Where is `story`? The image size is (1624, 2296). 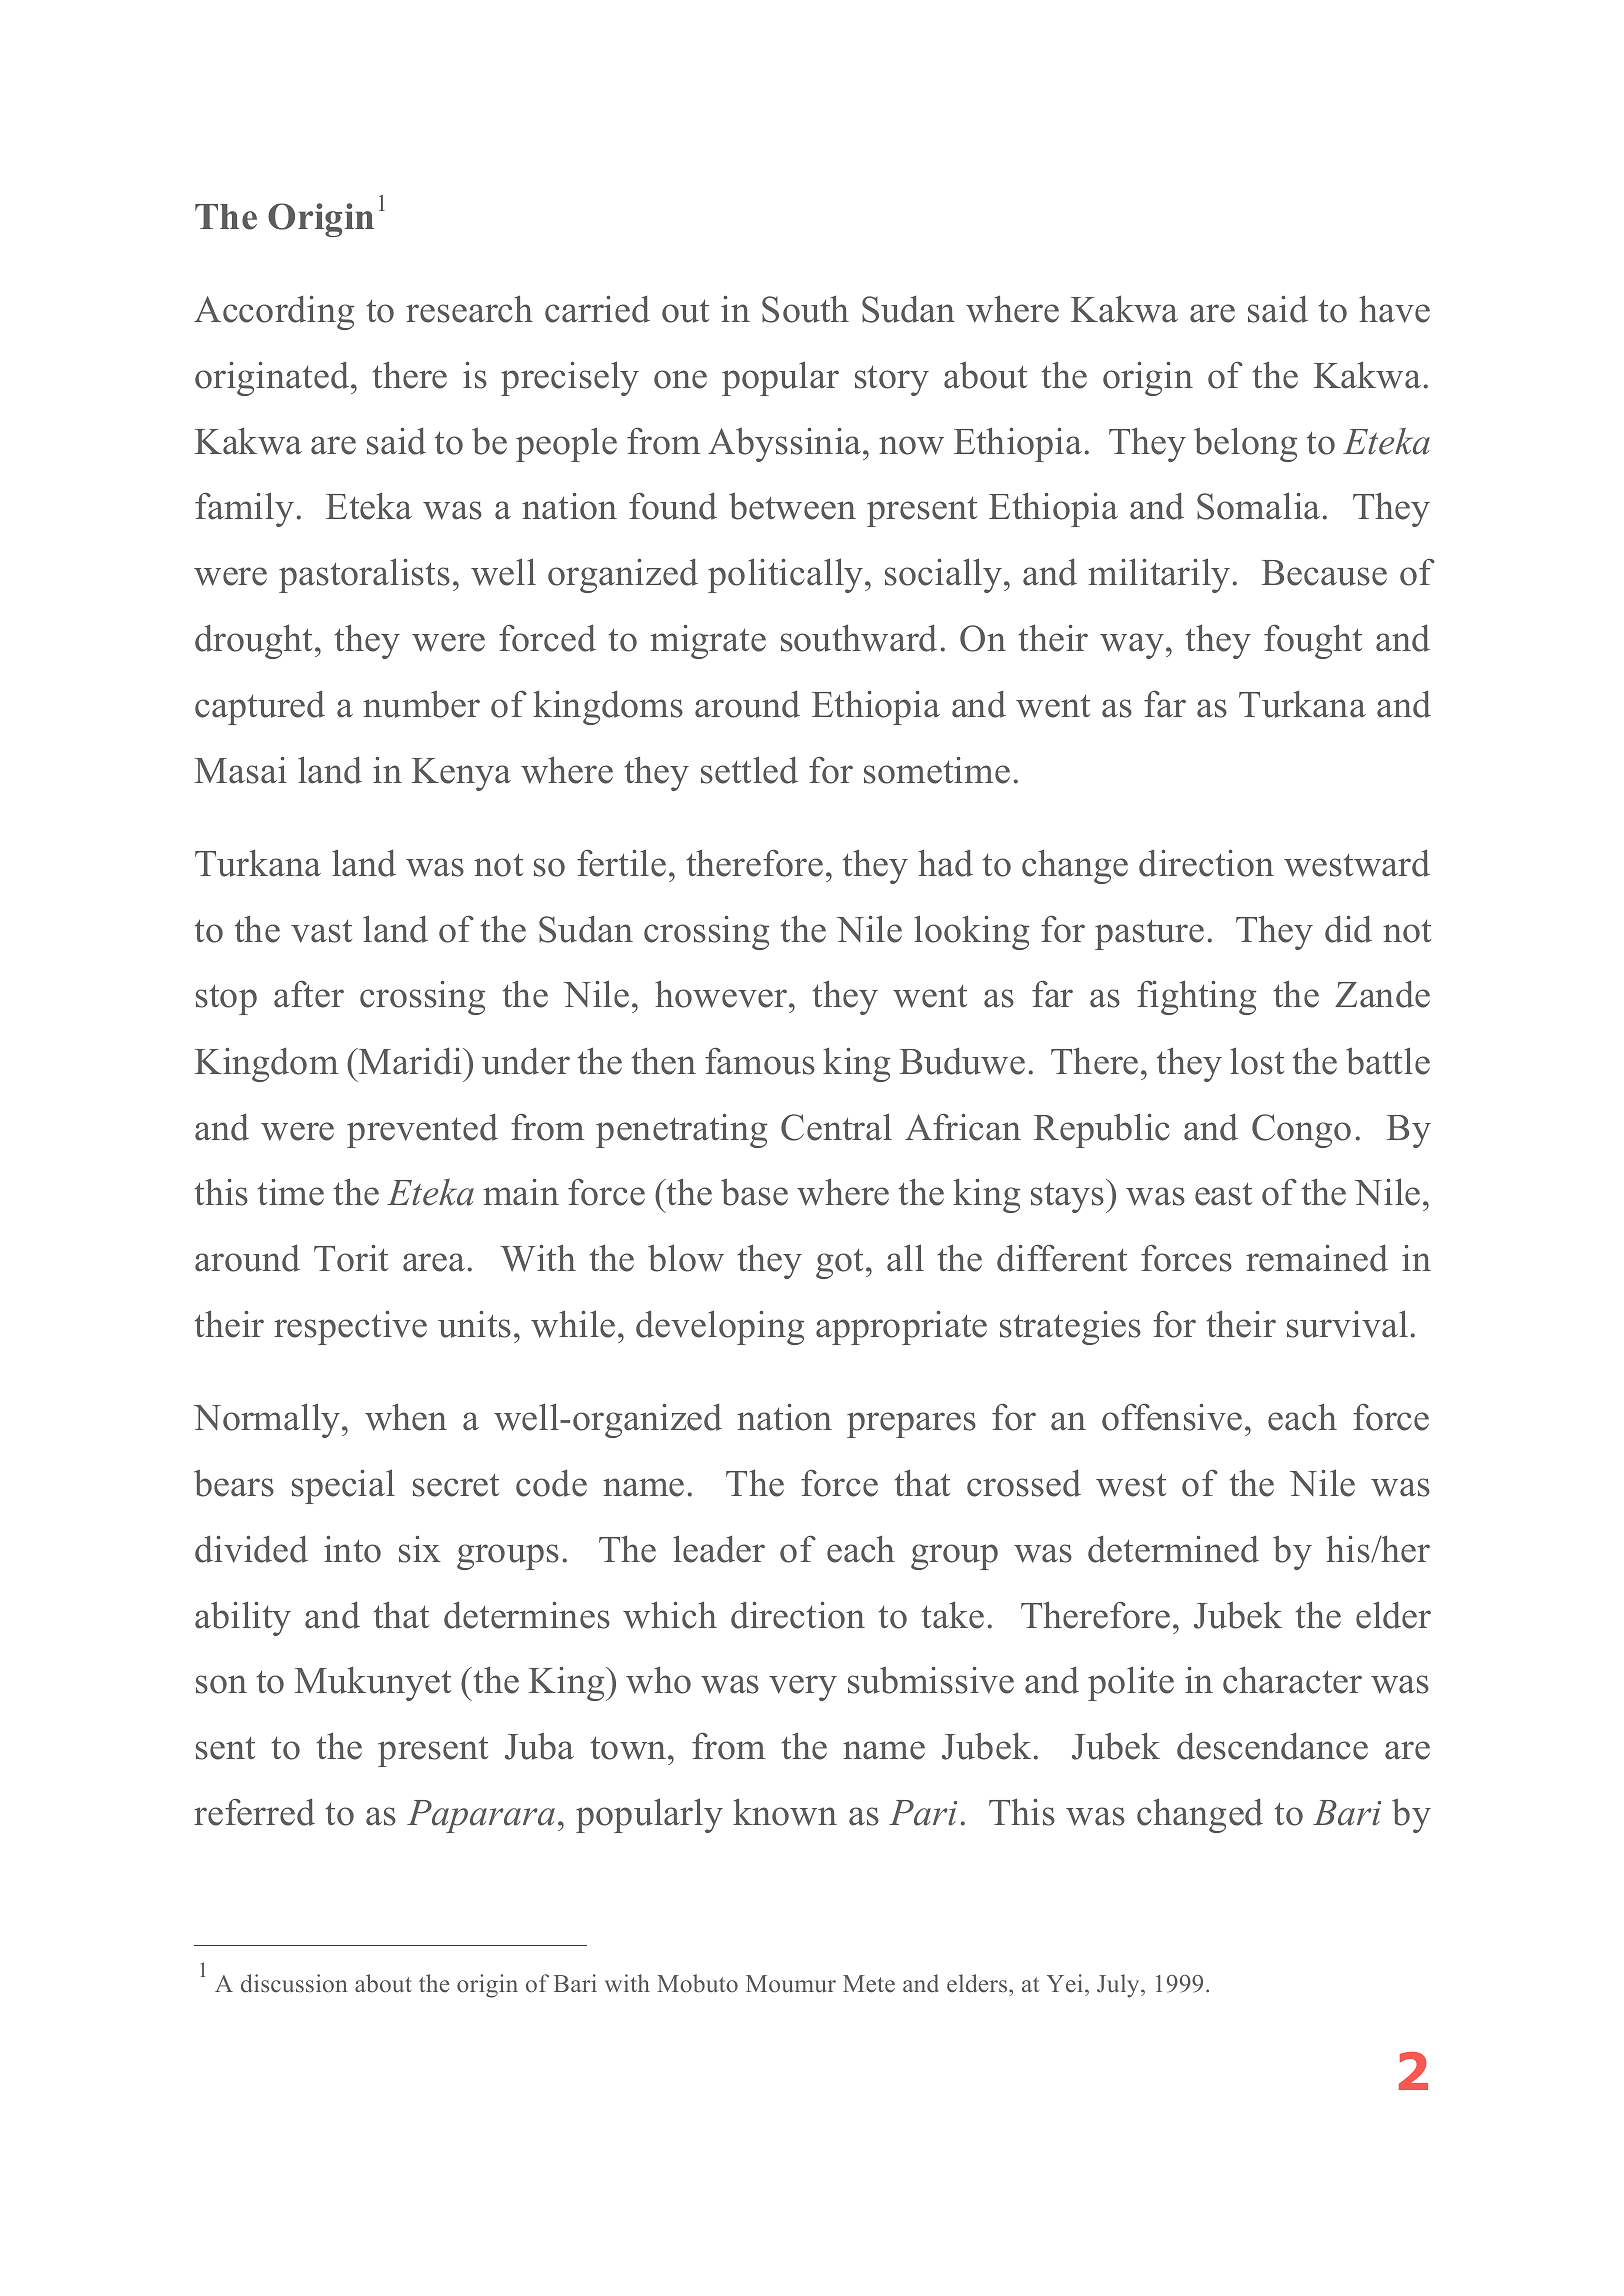
story is located at coordinates (892, 380).
